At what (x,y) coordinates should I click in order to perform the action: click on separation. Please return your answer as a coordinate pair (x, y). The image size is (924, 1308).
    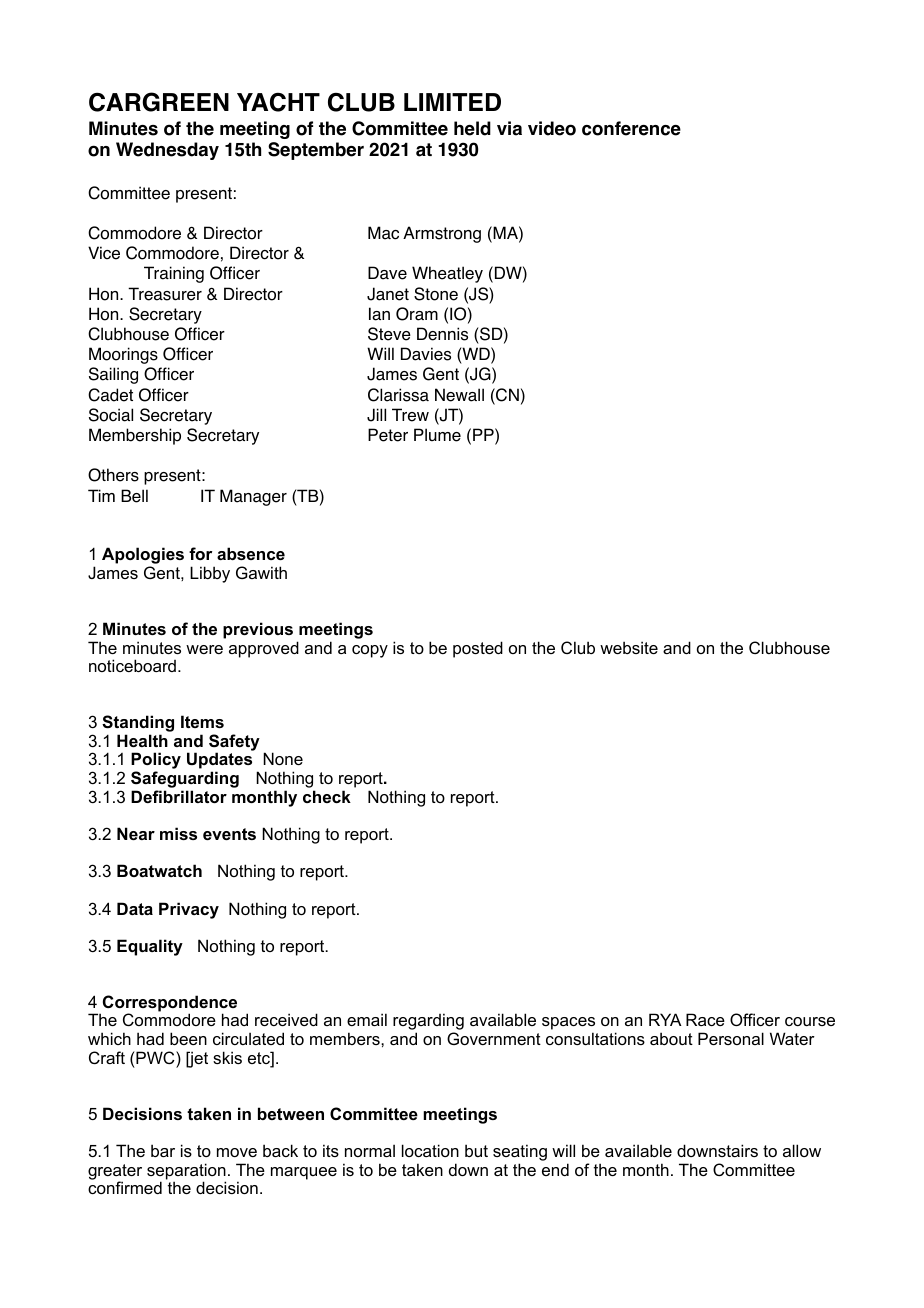
    Looking at the image, I should click on (186, 1172).
